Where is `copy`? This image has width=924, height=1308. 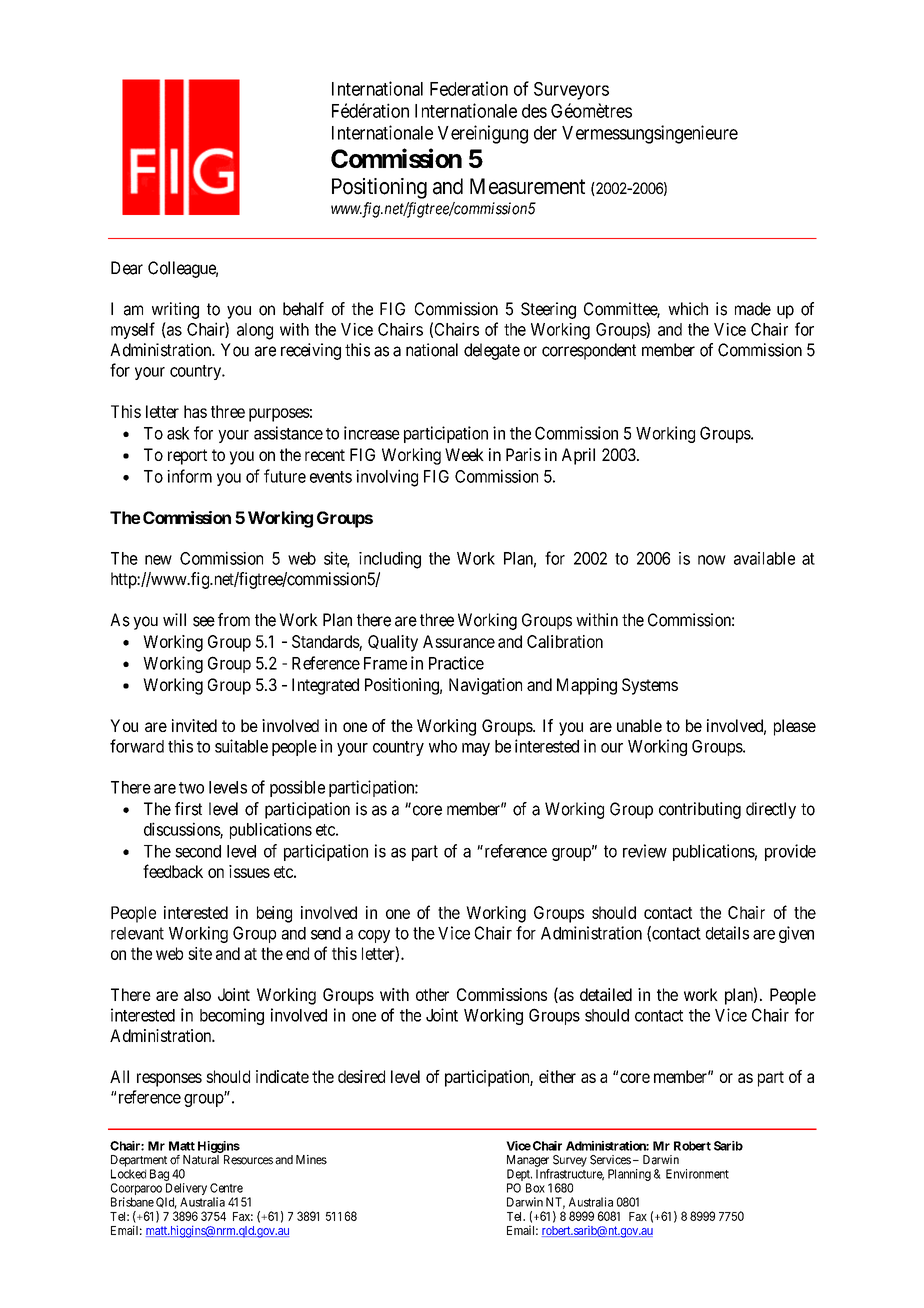
copy is located at coordinates (374, 936).
